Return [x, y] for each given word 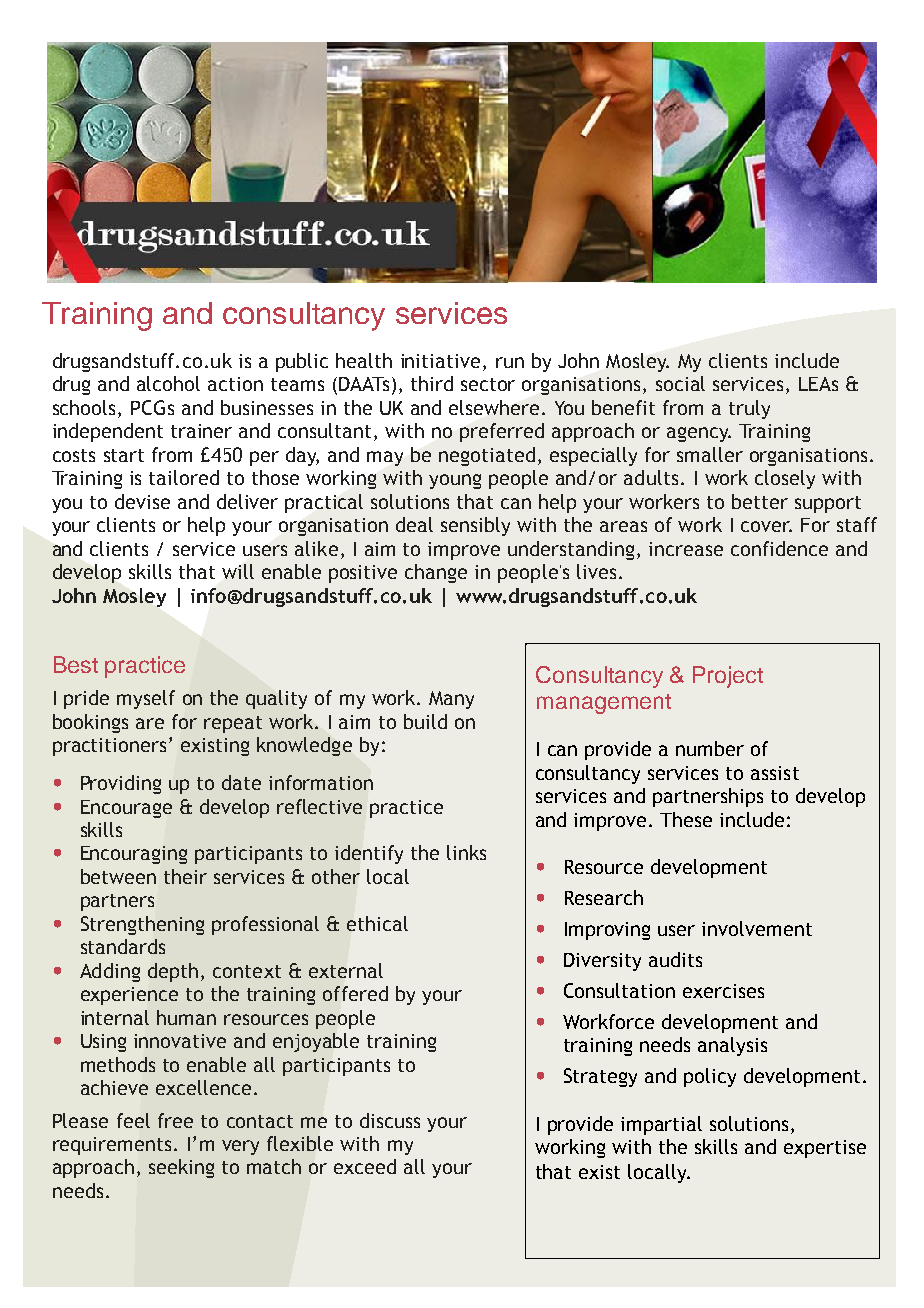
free [175, 1120]
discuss [390, 1120]
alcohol [168, 383]
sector [488, 384]
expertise [825, 1149]
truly [749, 409]
